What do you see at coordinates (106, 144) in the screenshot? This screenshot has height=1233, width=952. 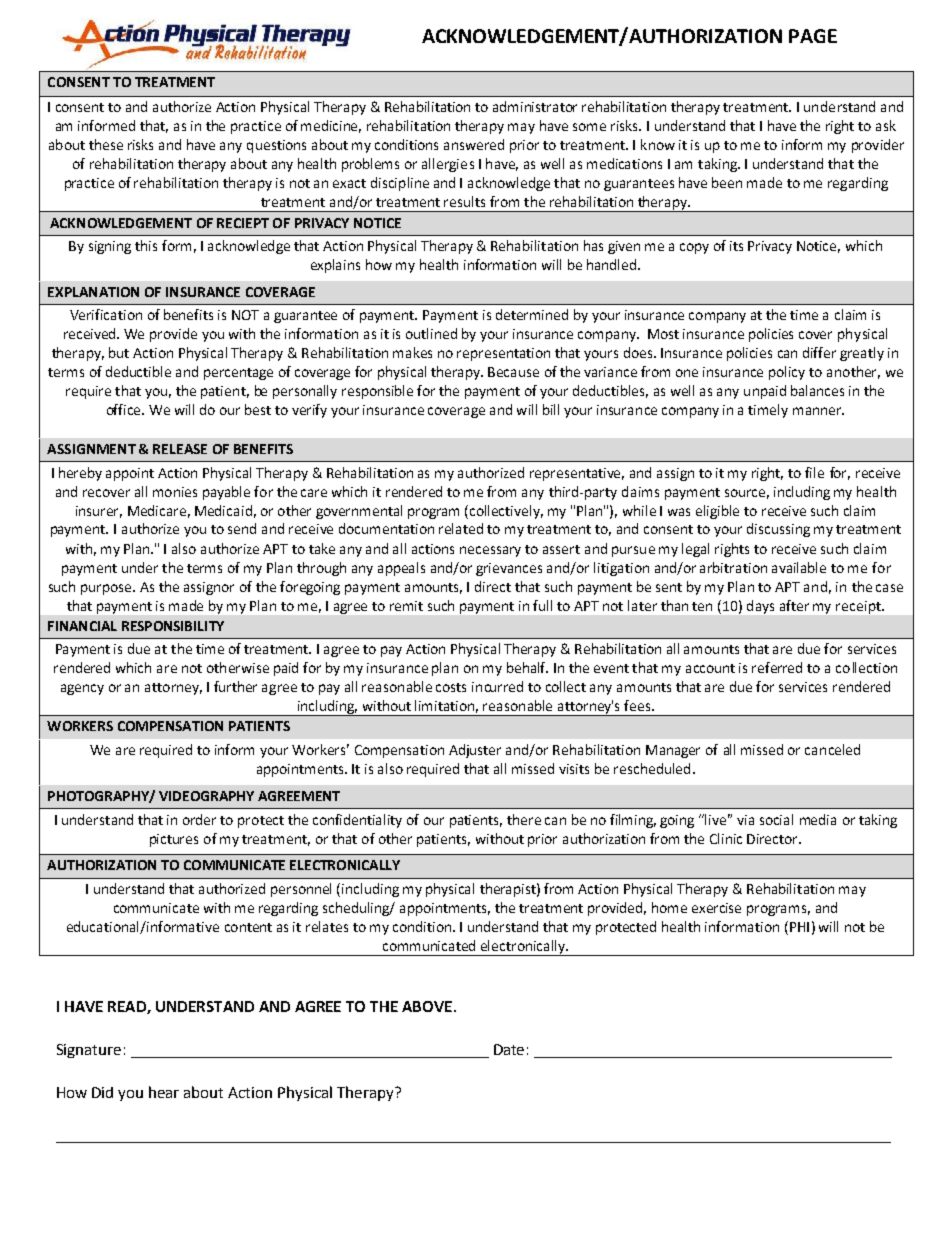 I see `these` at bounding box center [106, 144].
